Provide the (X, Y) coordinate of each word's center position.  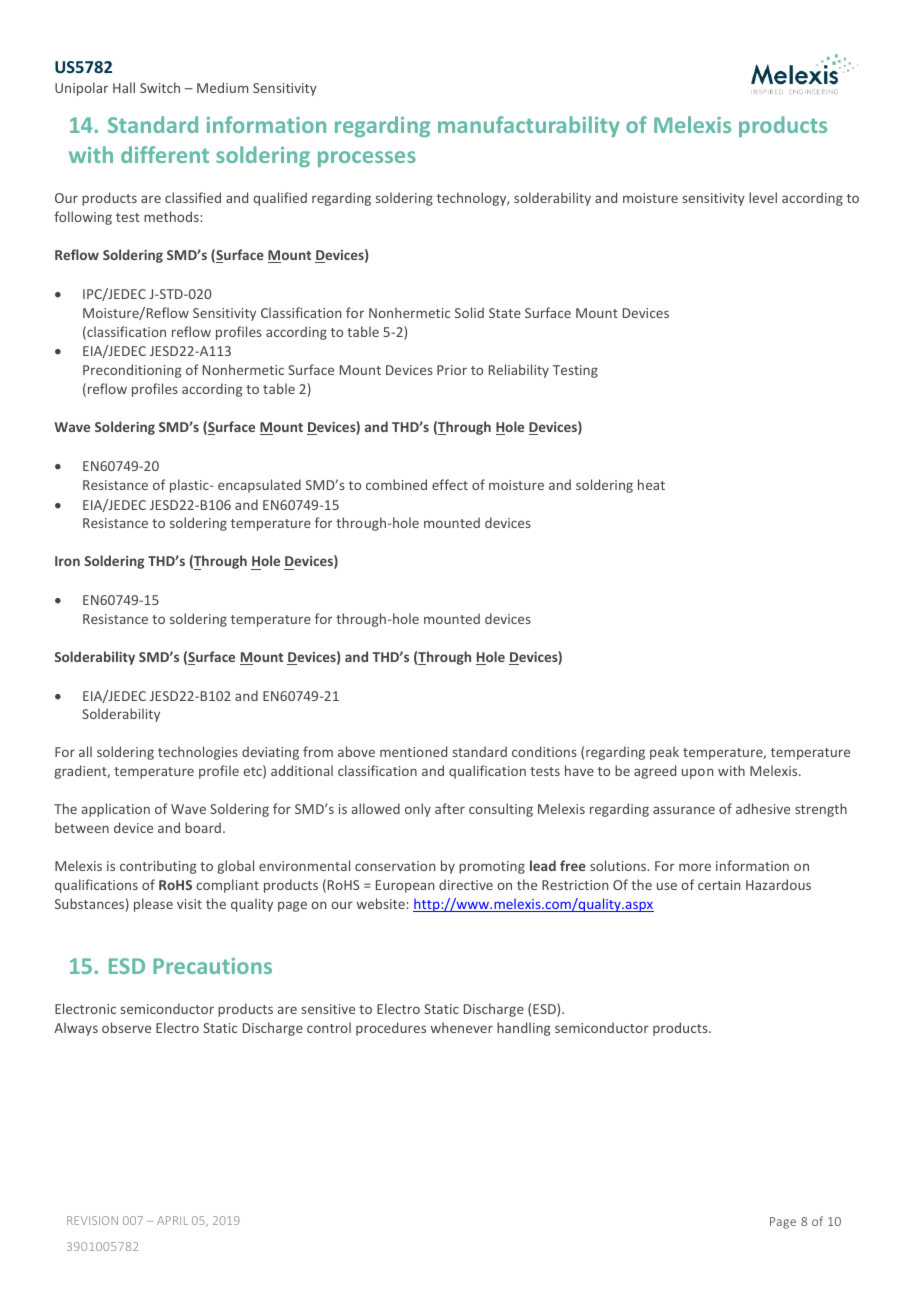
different (165, 154)
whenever (462, 1027)
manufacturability (529, 126)
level (763, 197)
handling (523, 1029)
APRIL (172, 1220)
